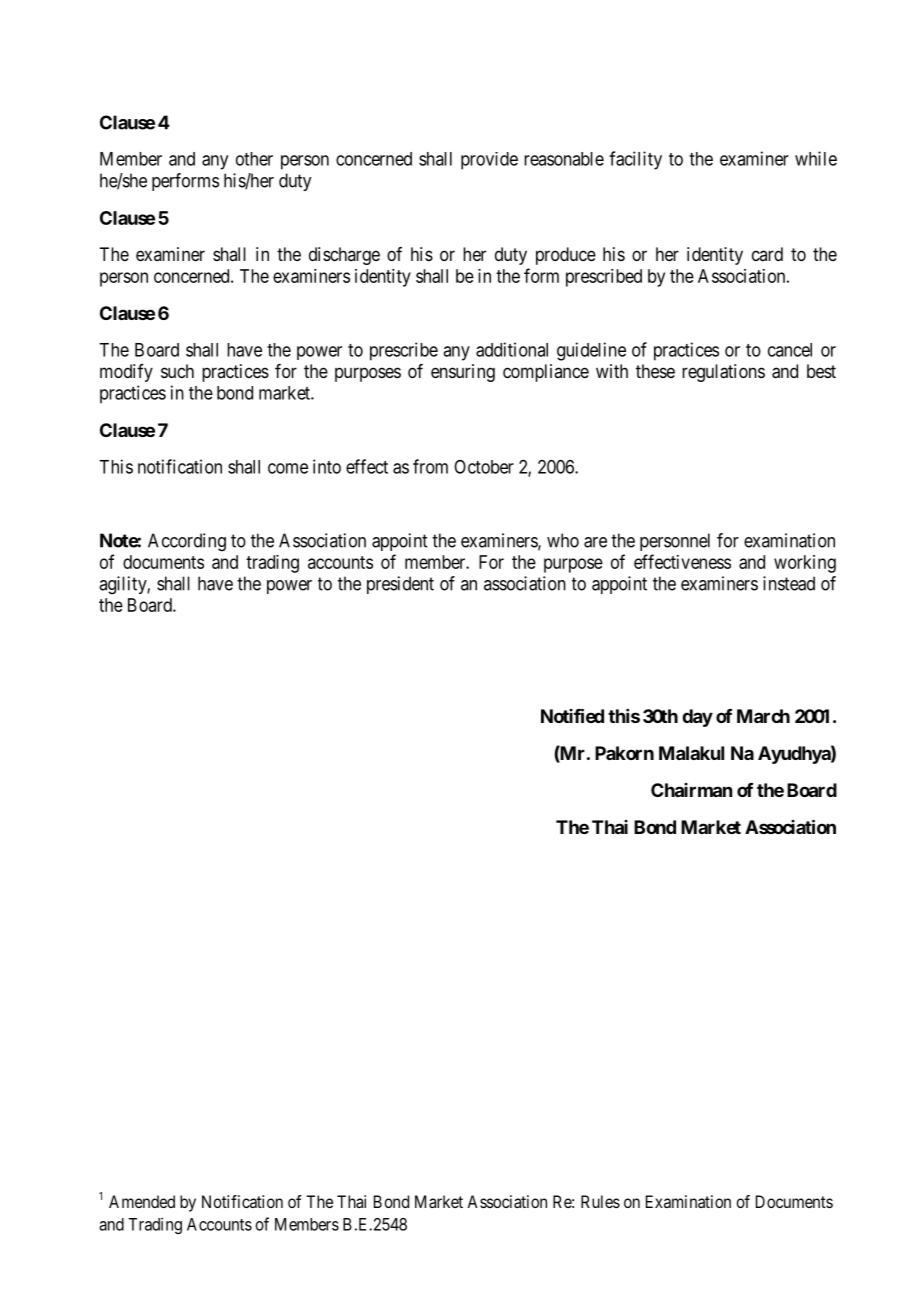 This image has width=924, height=1308. Describe the element at coordinates (484, 467) in the image. I see `October` at that location.
